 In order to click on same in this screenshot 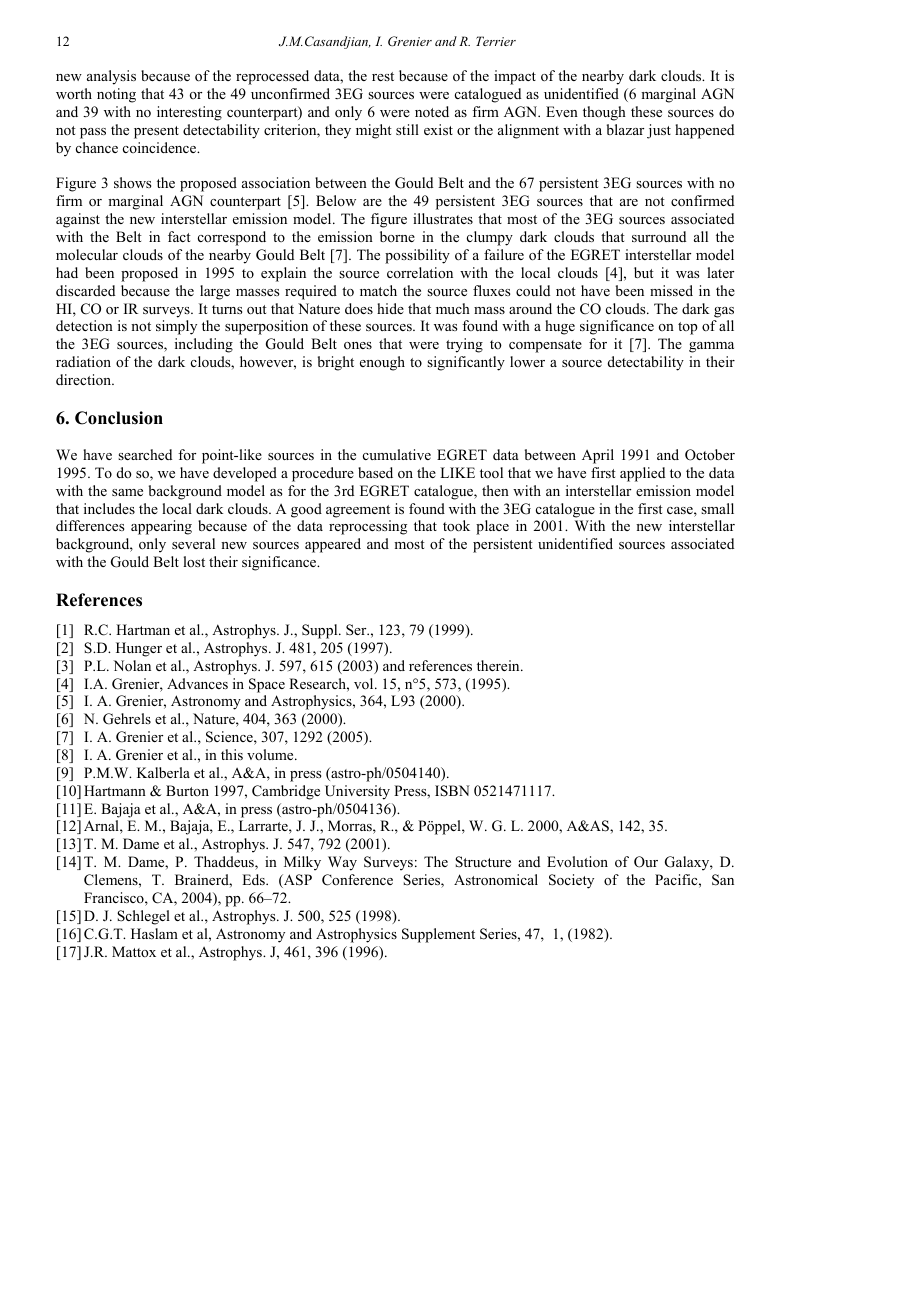, I will do `click(127, 492)`.
